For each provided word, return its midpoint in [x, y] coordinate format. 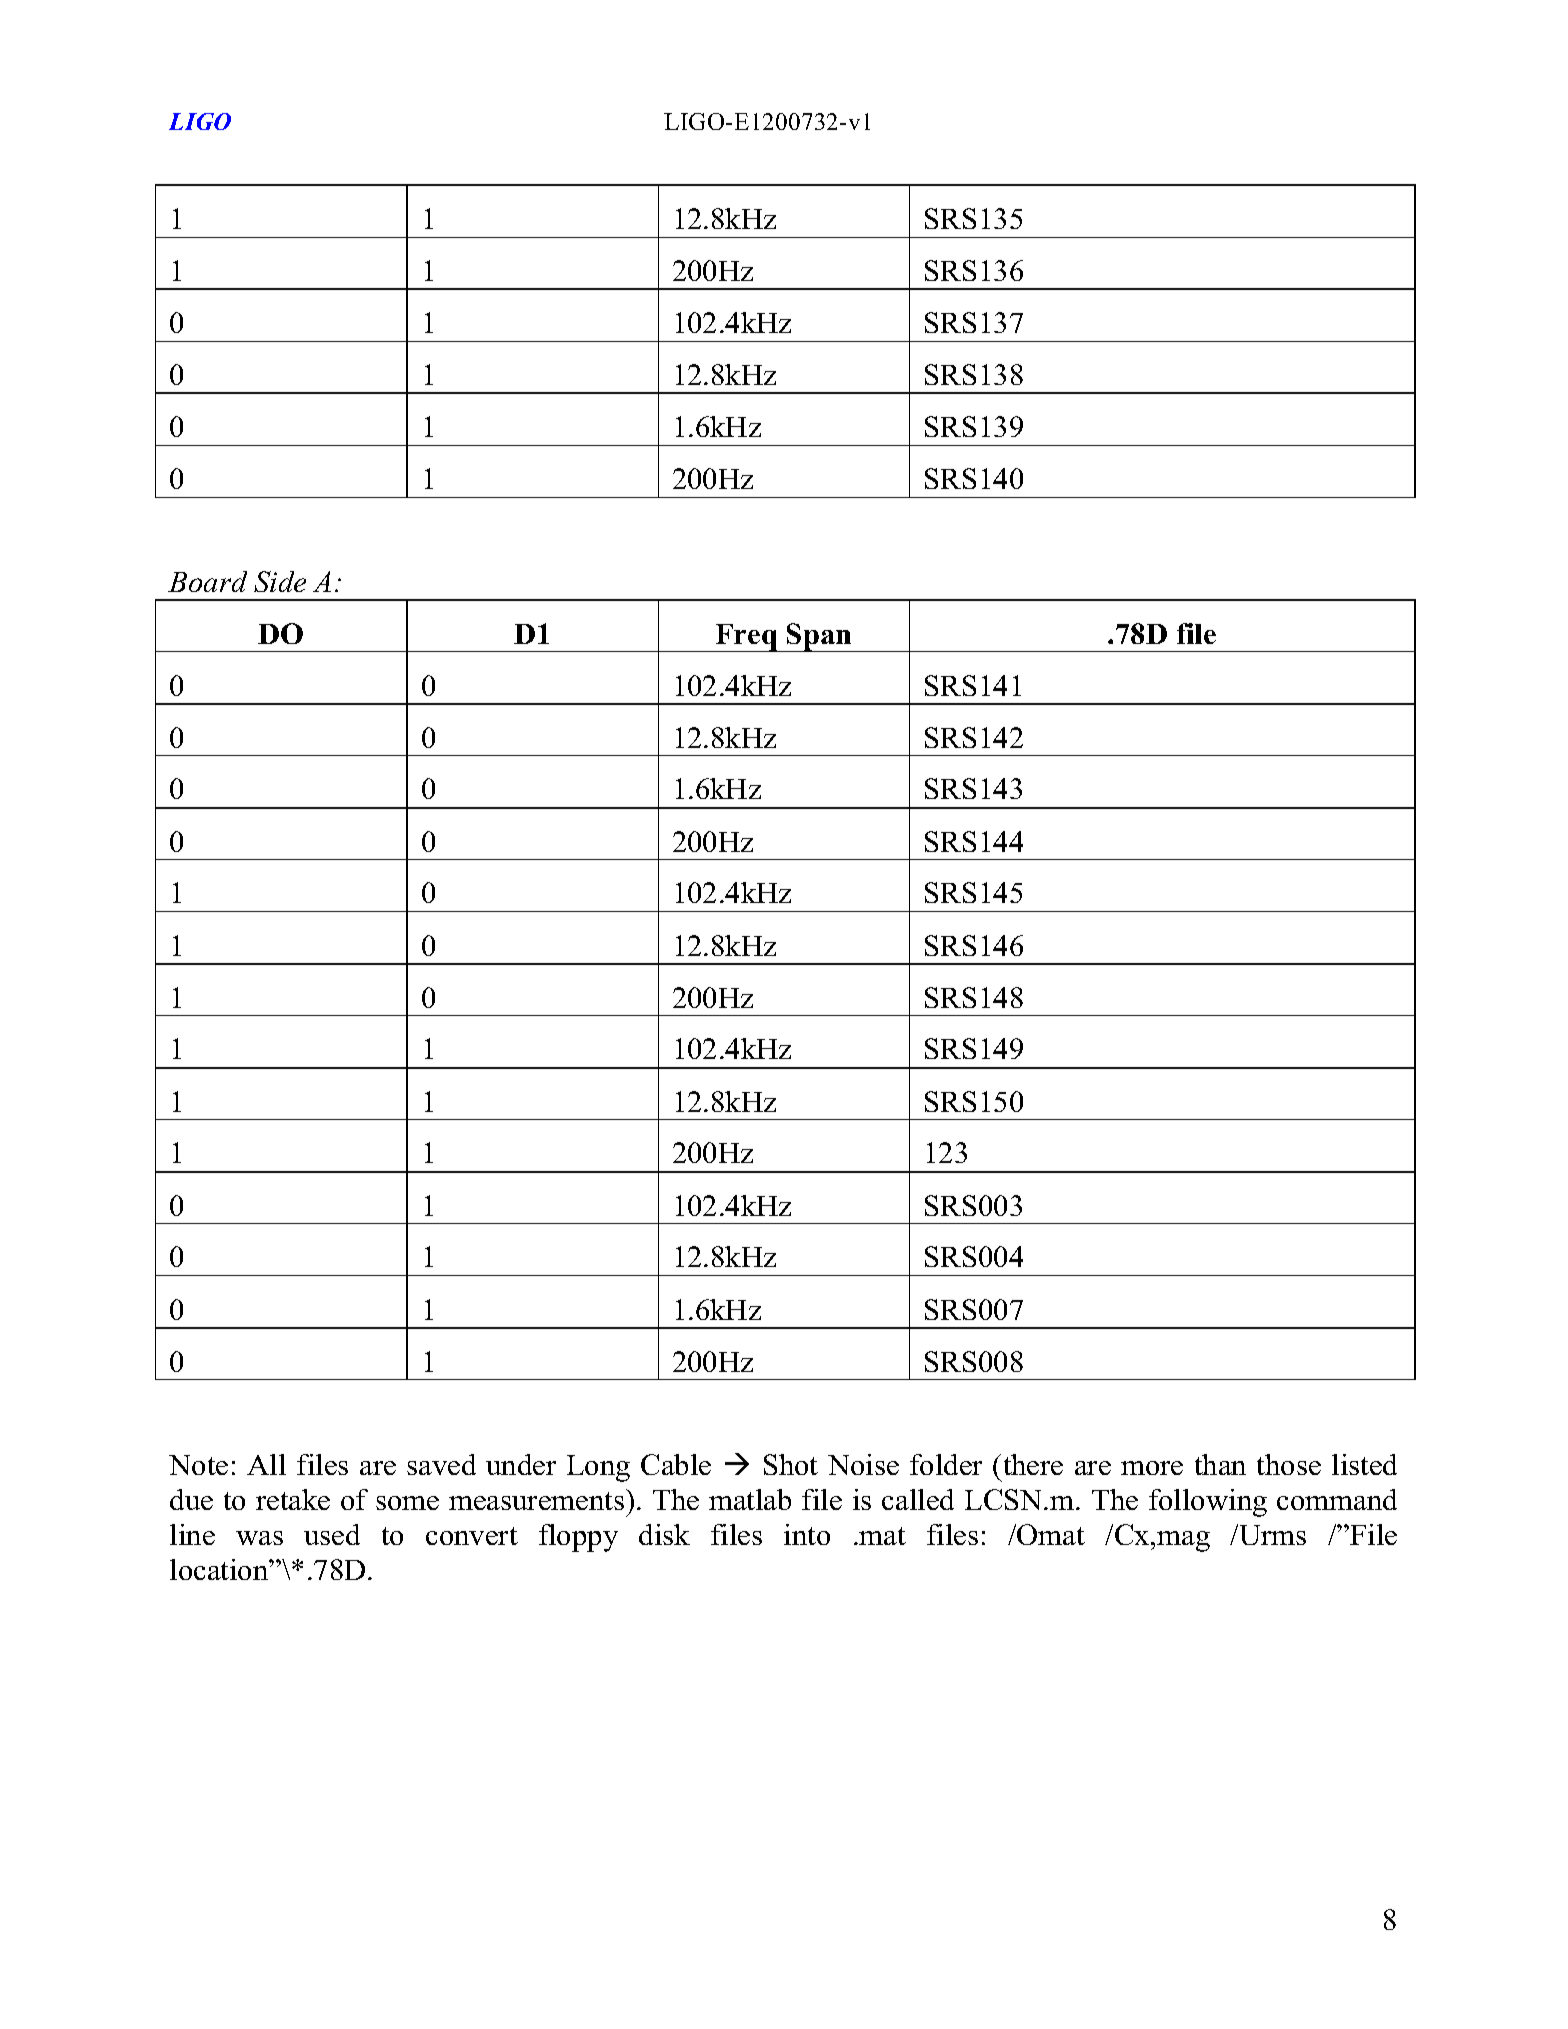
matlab [750, 1499]
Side [280, 581]
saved [441, 1464]
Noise [863, 1464]
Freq [746, 638]
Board [207, 581]
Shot [791, 1464]
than [1220, 1464]
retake [293, 1499]
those [1289, 1464]
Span [819, 637]
